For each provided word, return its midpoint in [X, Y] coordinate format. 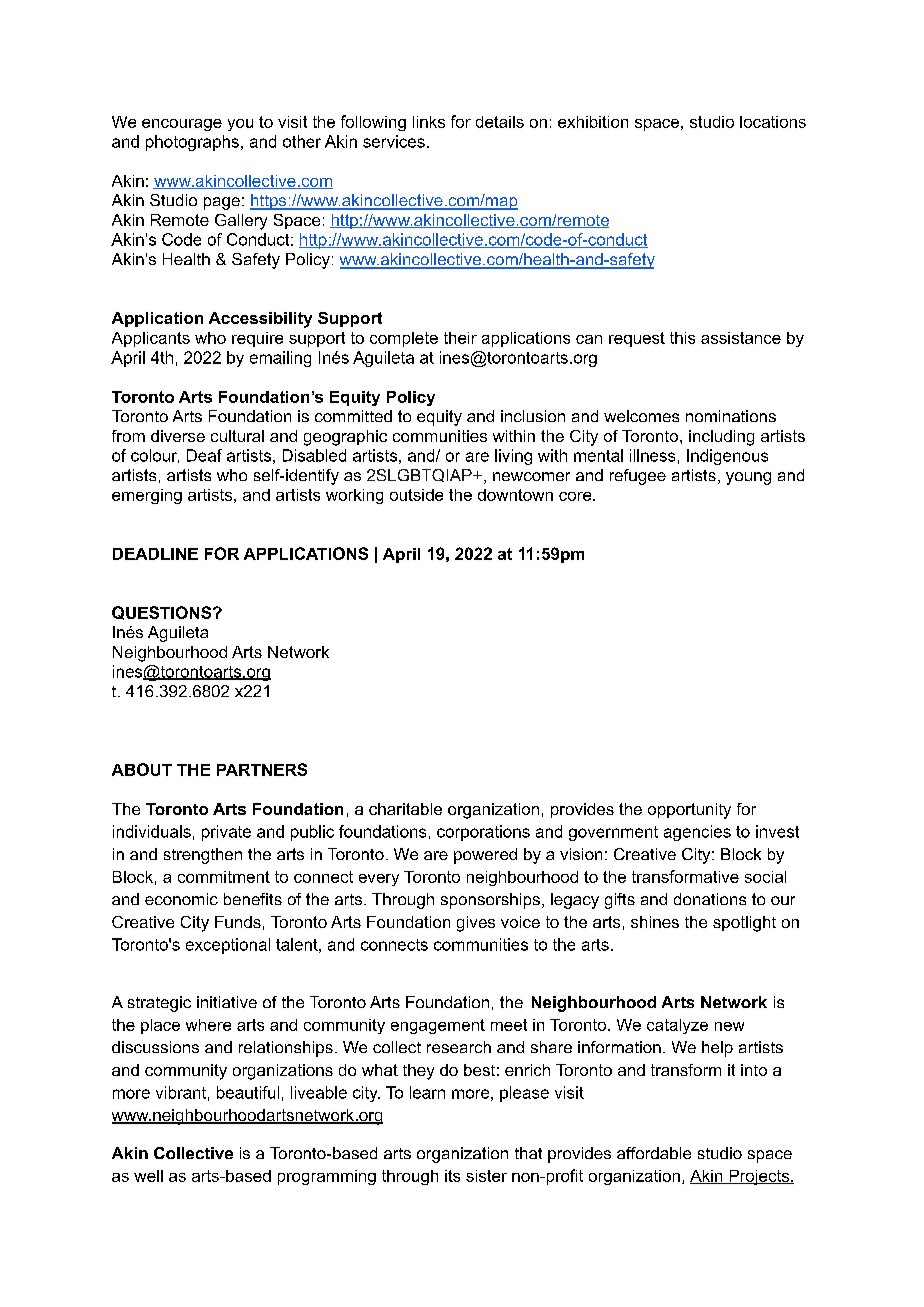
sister [486, 1176]
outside [416, 495]
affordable [654, 1153]
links [429, 122]
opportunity [689, 811]
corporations [483, 833]
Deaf [204, 455]
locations [773, 122]
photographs [192, 143]
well [148, 1176]
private [226, 833]
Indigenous [727, 457]
